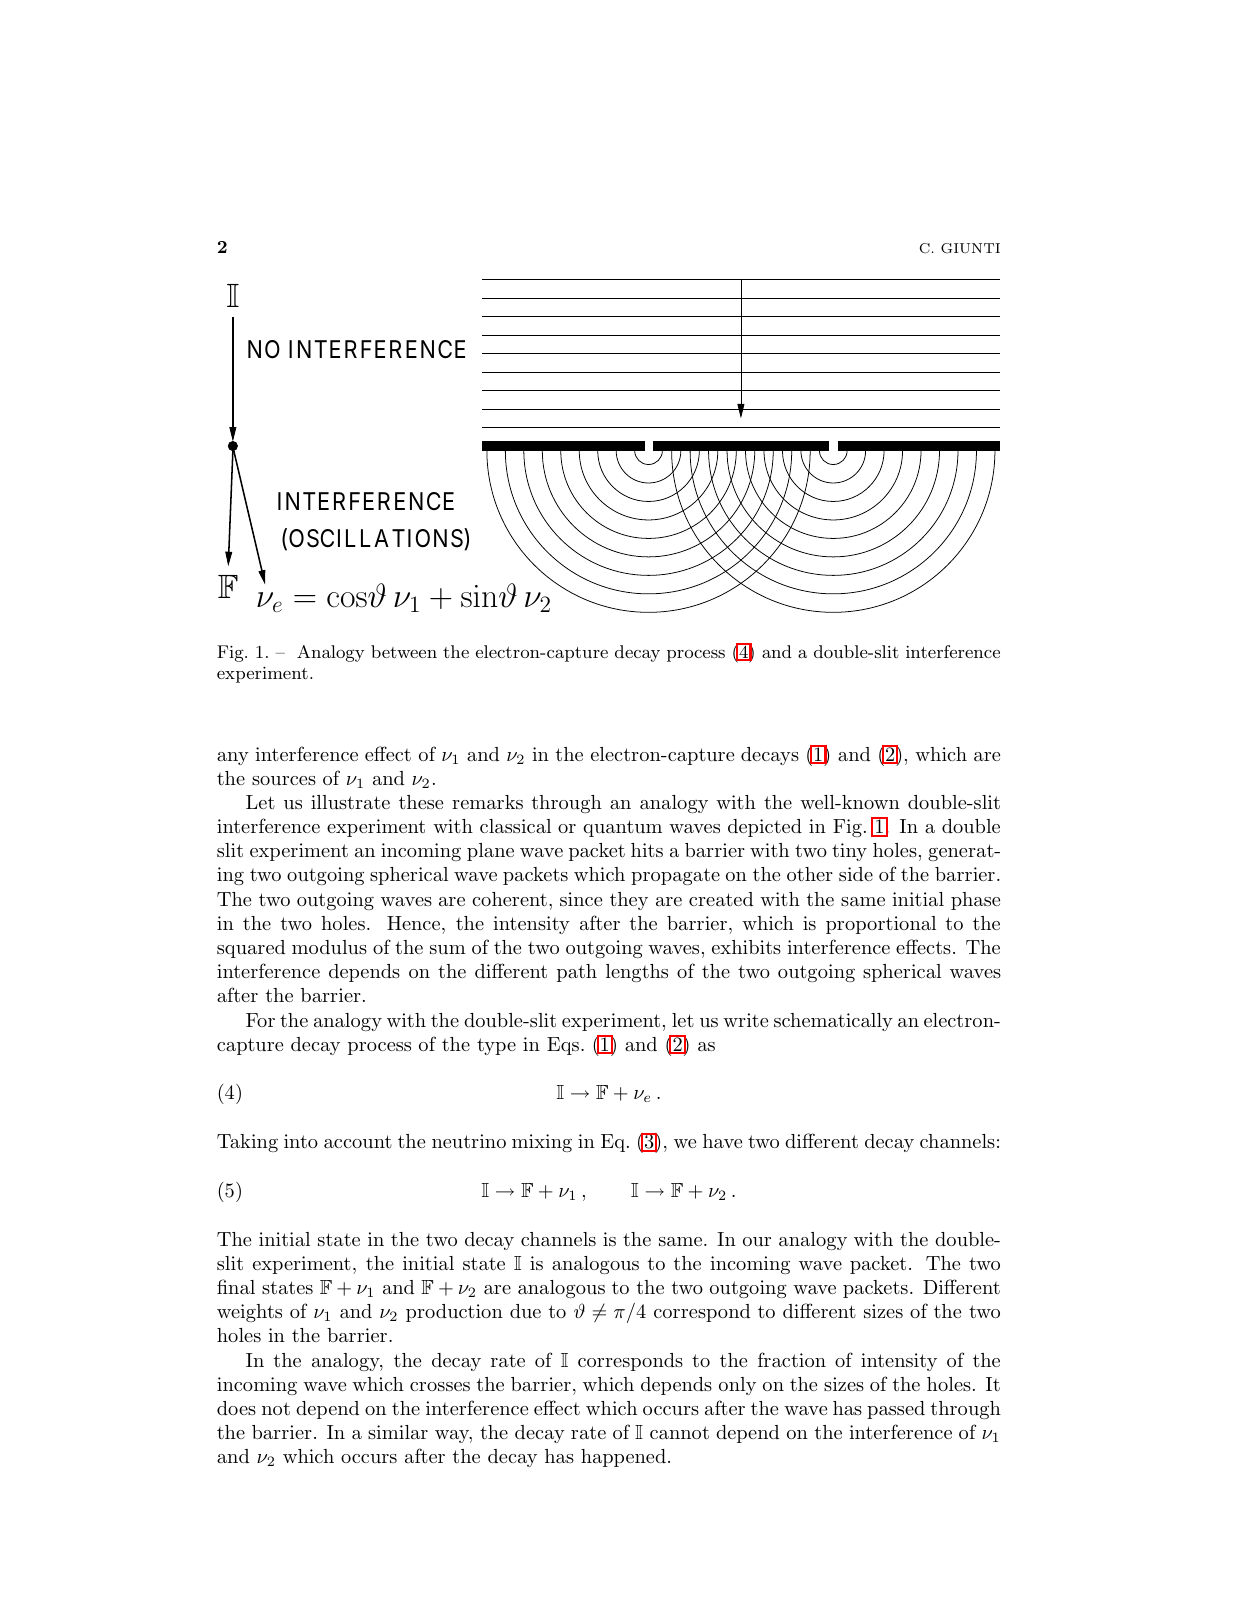 The width and height of the document is (1254, 1623). I want to click on happened, so click(623, 1458).
